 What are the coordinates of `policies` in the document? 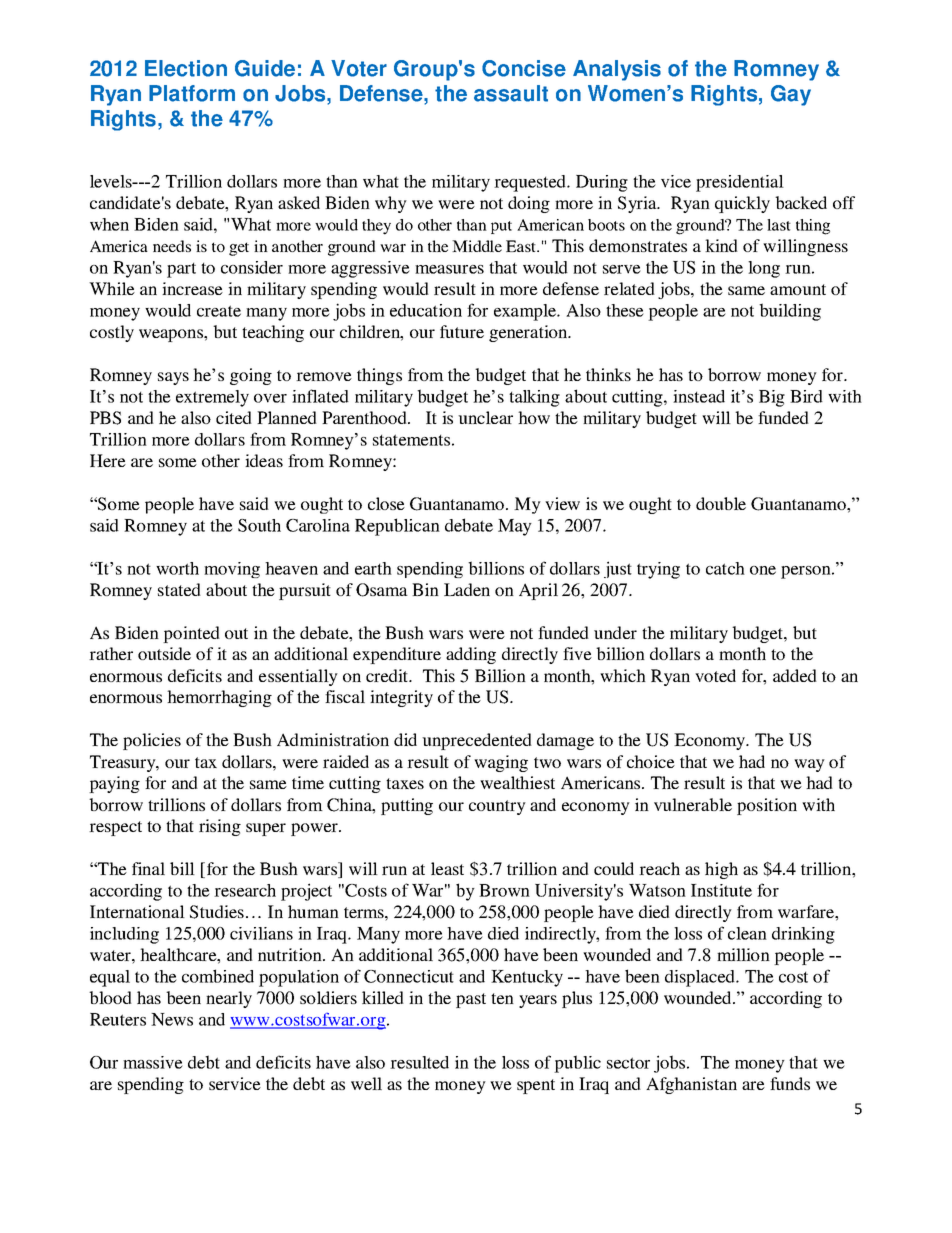 It's located at (152, 741).
